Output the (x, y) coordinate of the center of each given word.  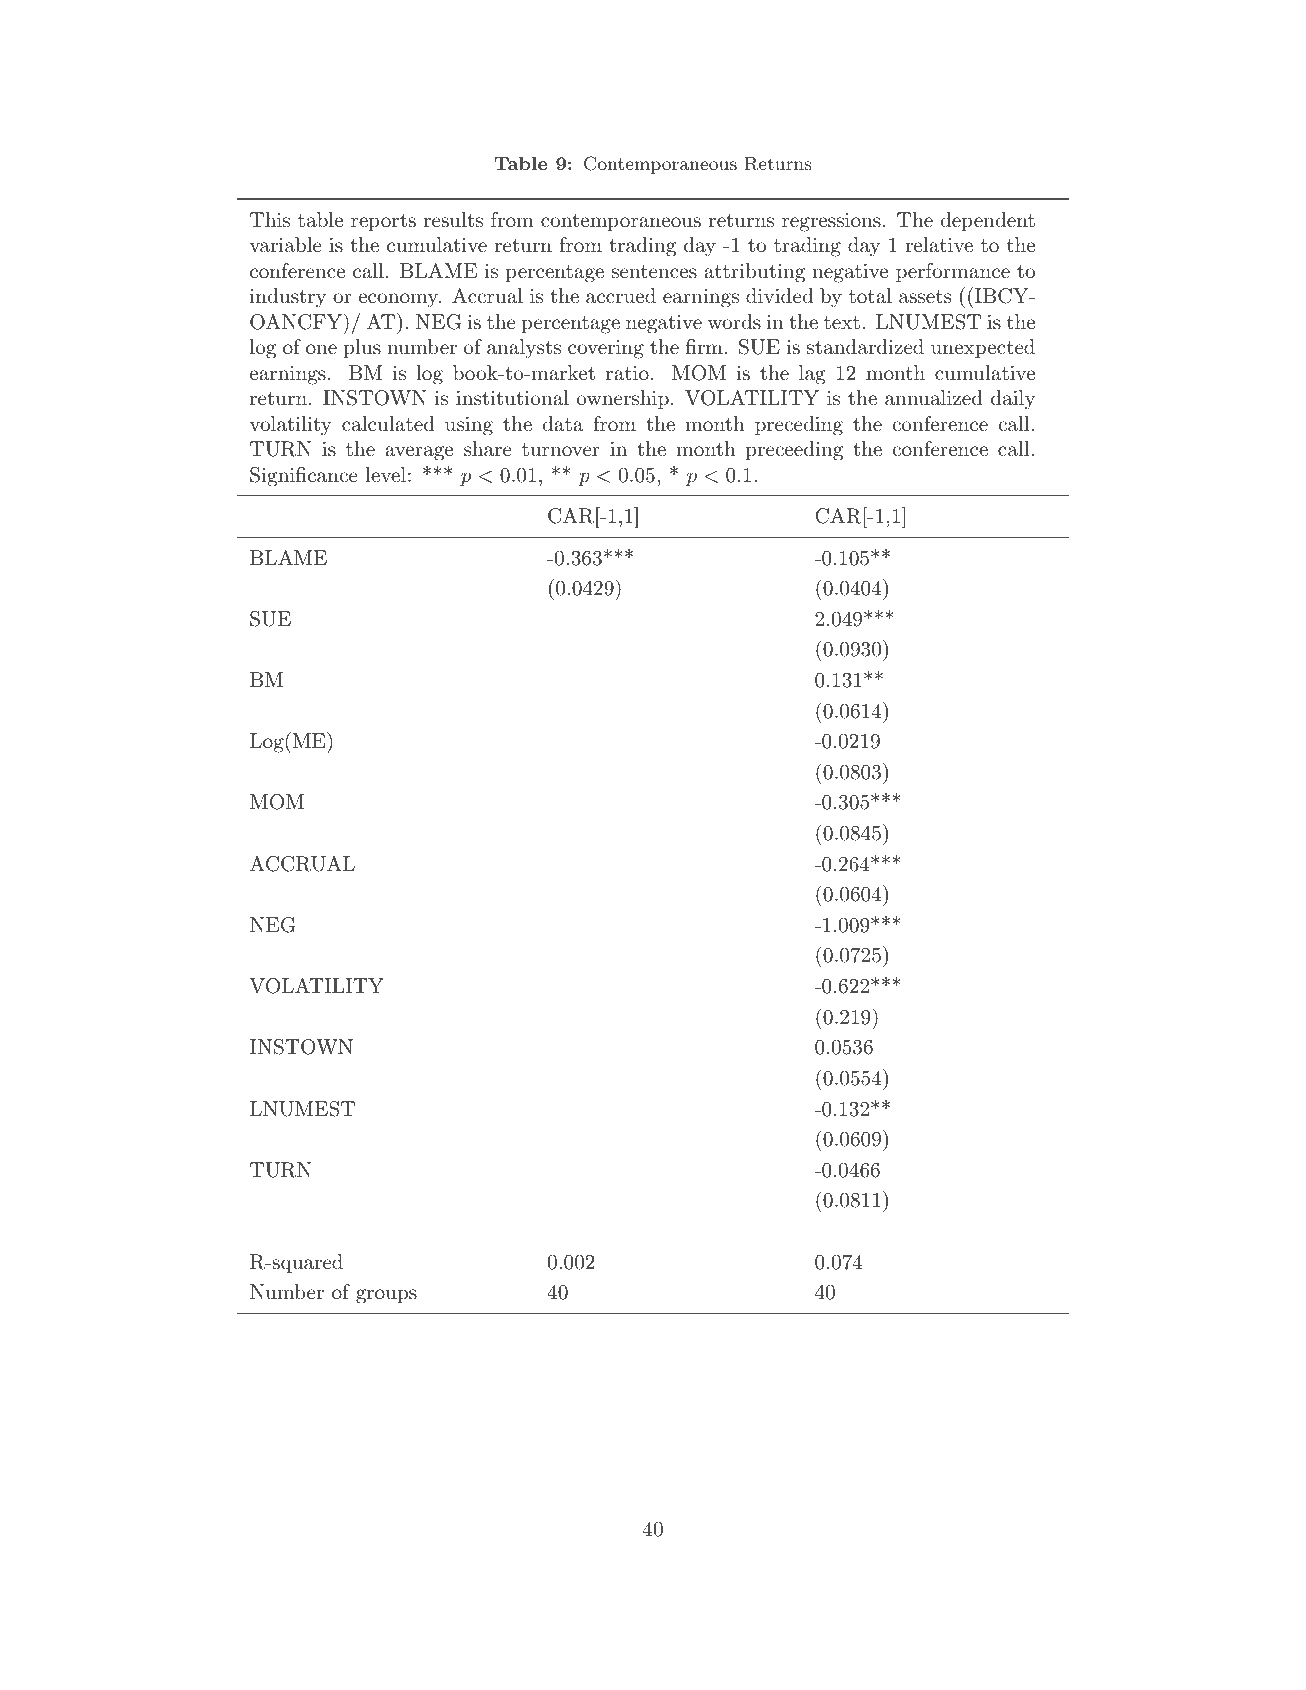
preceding (799, 426)
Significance (304, 477)
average (419, 453)
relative (939, 244)
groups (386, 1296)
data (563, 423)
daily (1013, 400)
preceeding (794, 451)
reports (383, 222)
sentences (654, 272)
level (385, 474)
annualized (934, 398)
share (488, 449)
